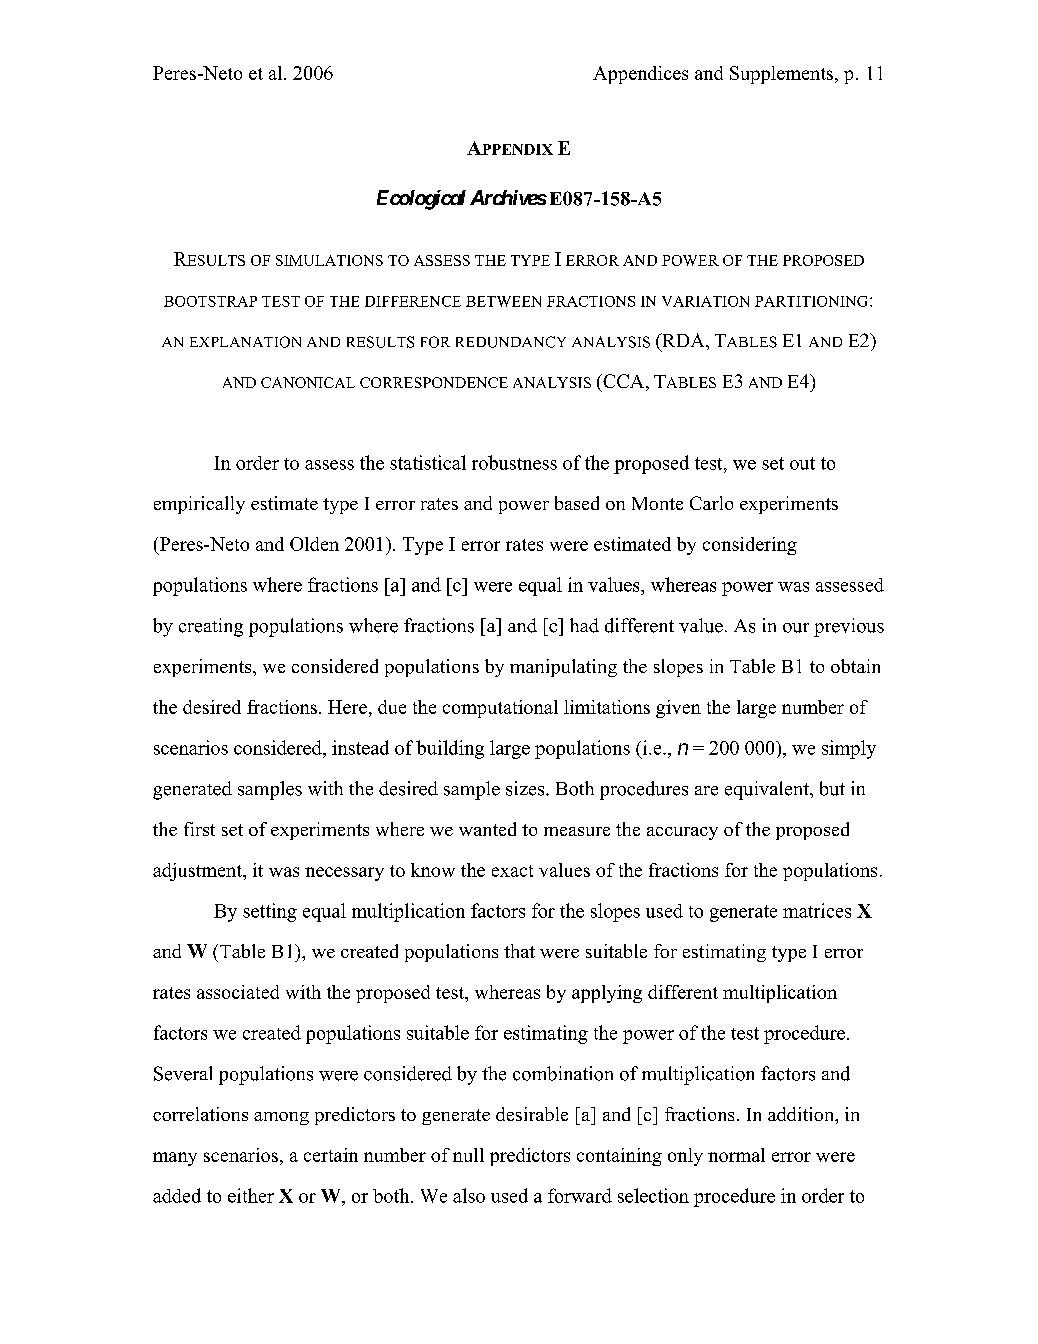  Describe the element at coordinates (329, 260) in the screenshot. I see `SIMULATIONS` at that location.
